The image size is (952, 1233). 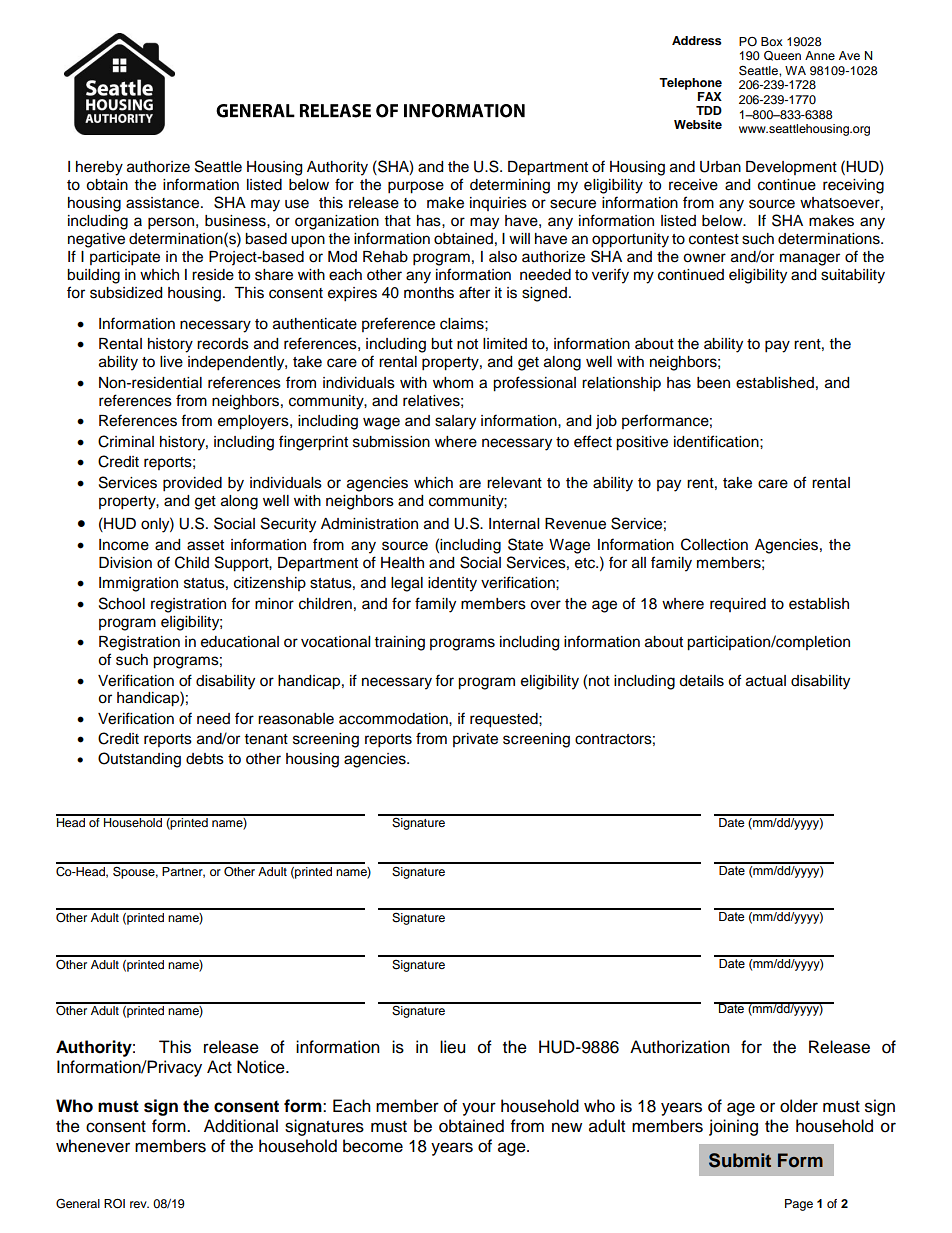 What do you see at coordinates (510, 186) in the page?
I see `determining` at bounding box center [510, 186].
